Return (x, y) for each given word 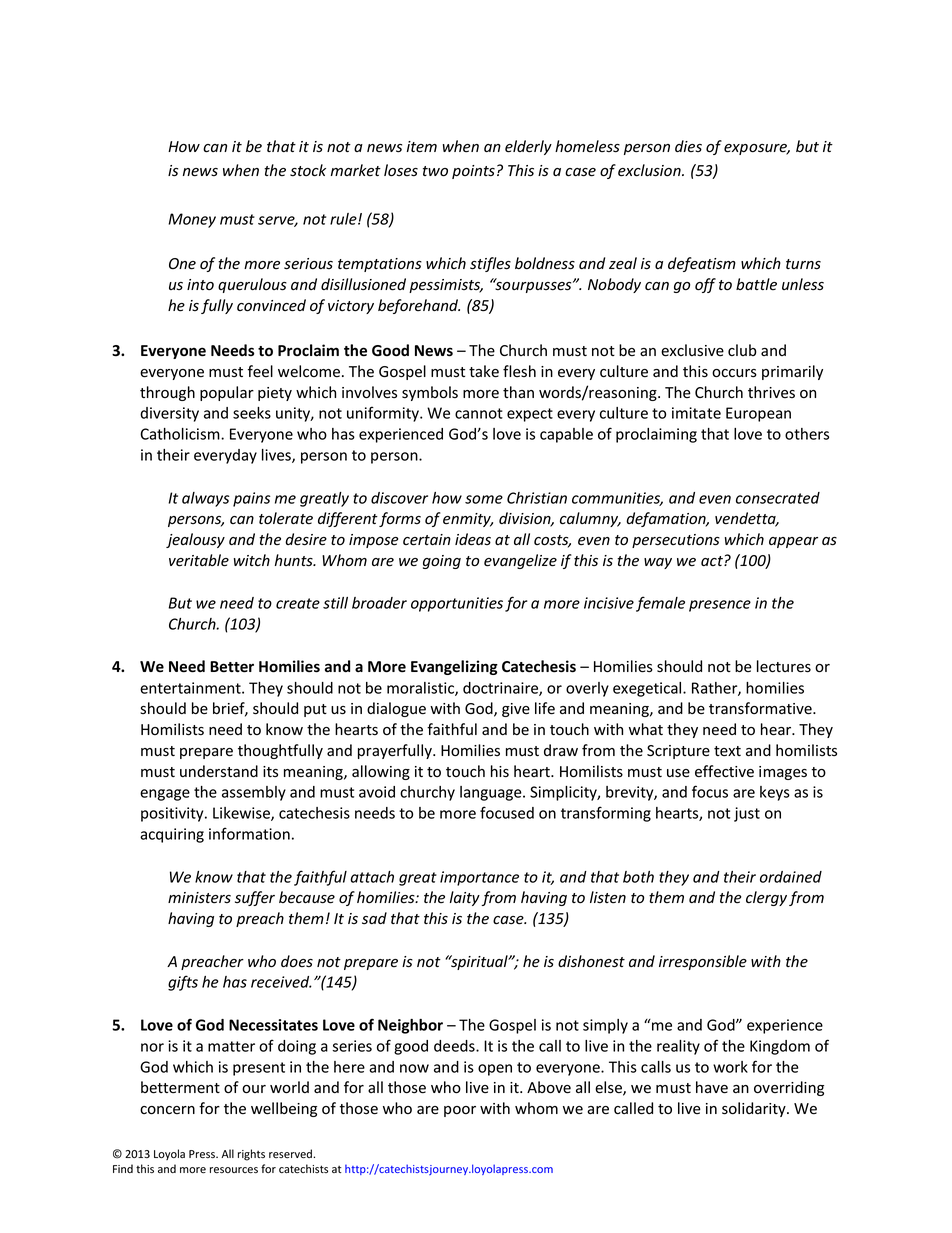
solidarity (755, 1109)
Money (192, 220)
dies (688, 146)
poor (460, 1111)
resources (234, 1170)
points (473, 172)
